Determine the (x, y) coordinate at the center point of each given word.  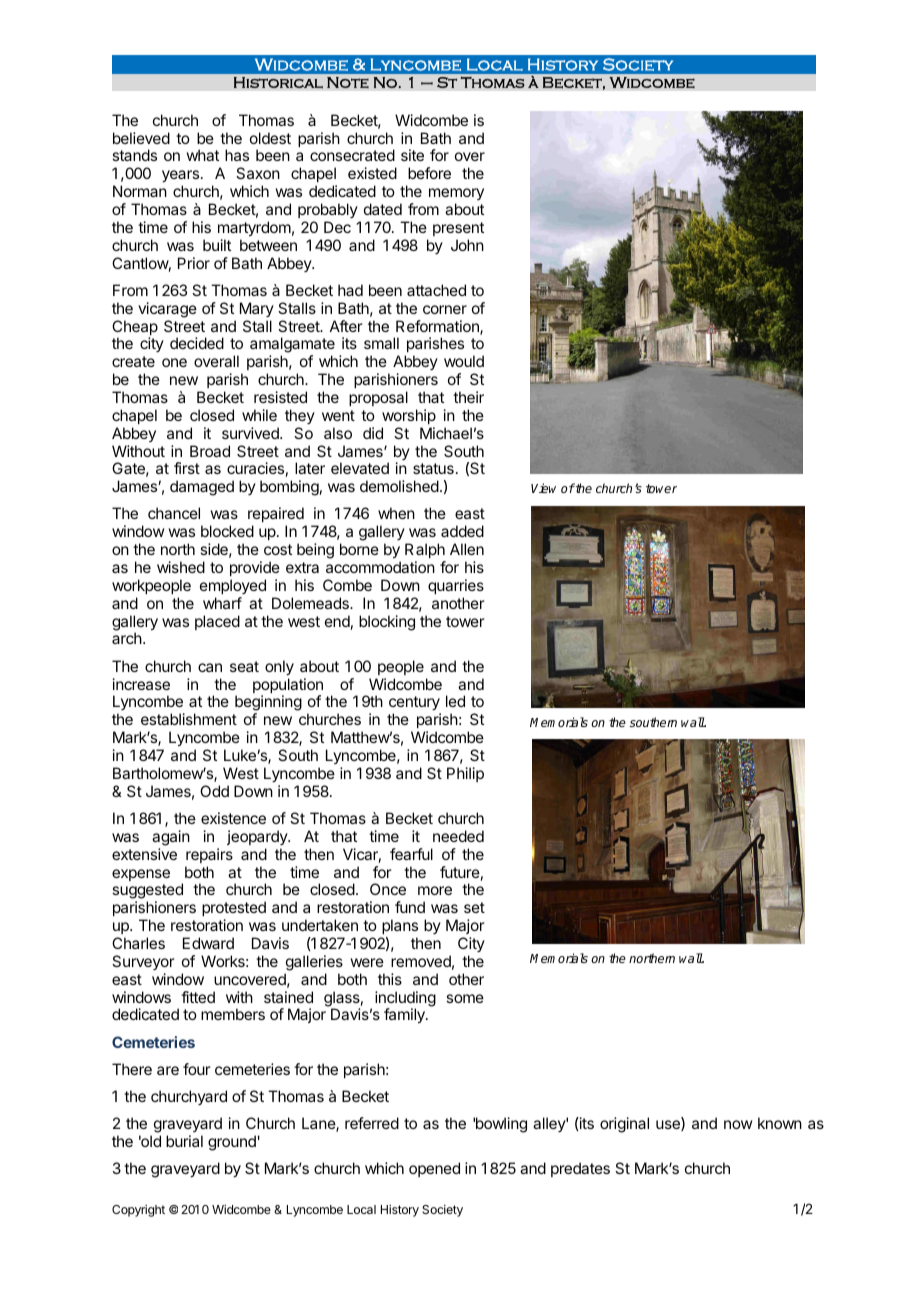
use (669, 1125)
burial (184, 1141)
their (468, 397)
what (202, 155)
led (455, 701)
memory (456, 194)
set (474, 907)
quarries (456, 586)
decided (197, 343)
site (412, 155)
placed (217, 622)
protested (234, 908)
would (464, 361)
